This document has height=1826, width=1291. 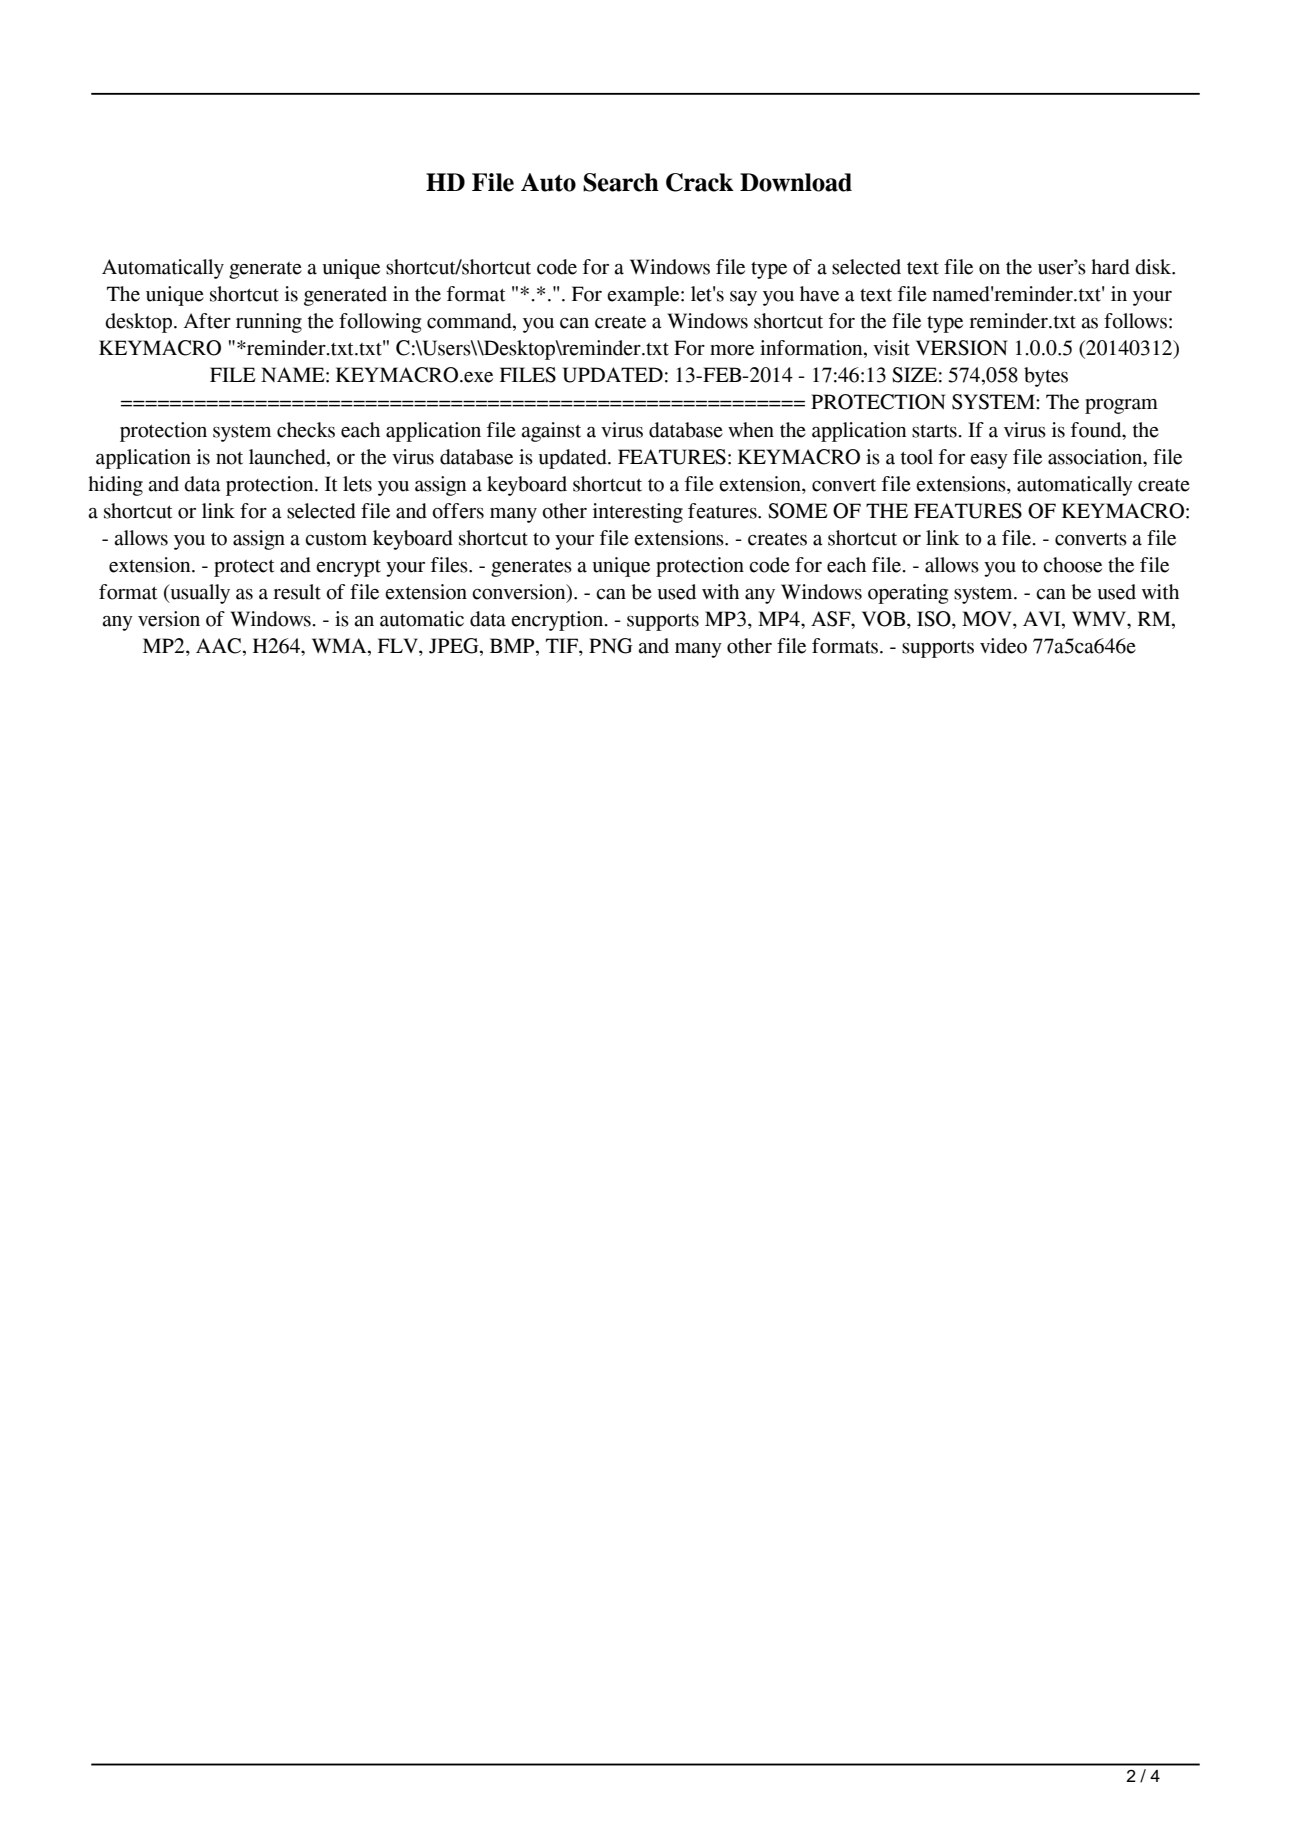 What do you see at coordinates (399, 647) in the document?
I see `FLV` at bounding box center [399, 647].
